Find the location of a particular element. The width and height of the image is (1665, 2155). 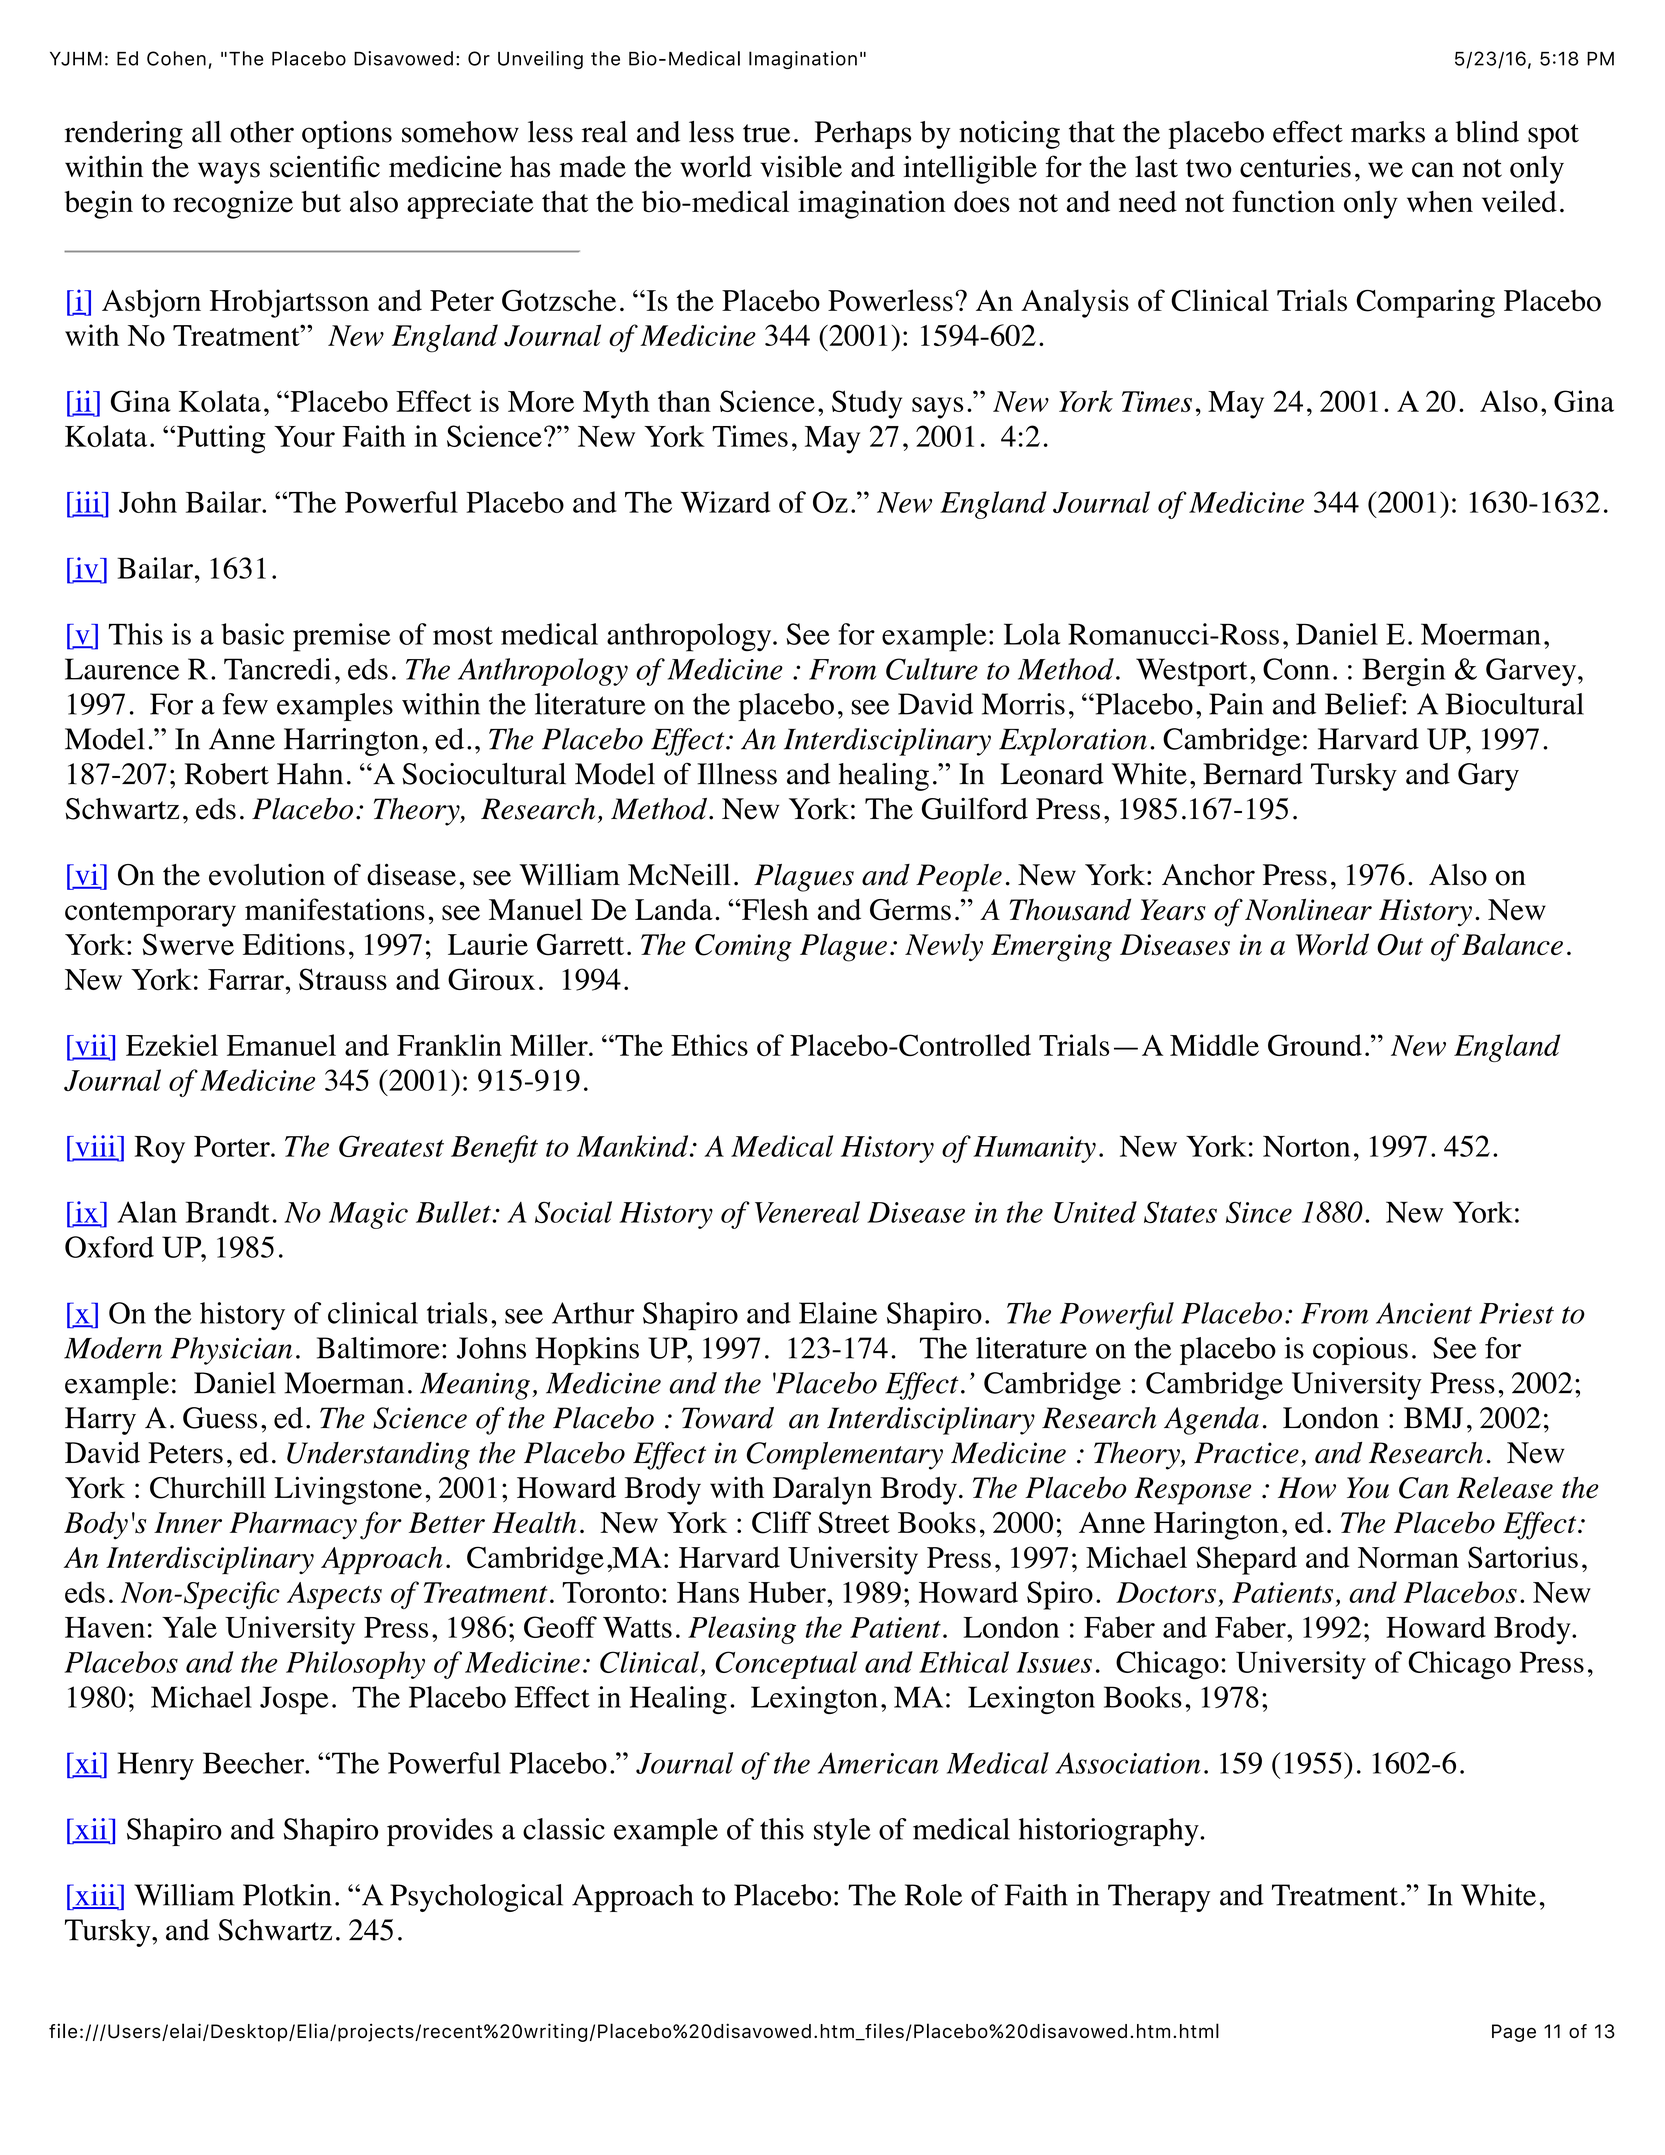

Plotkin is located at coordinates (287, 1895).
